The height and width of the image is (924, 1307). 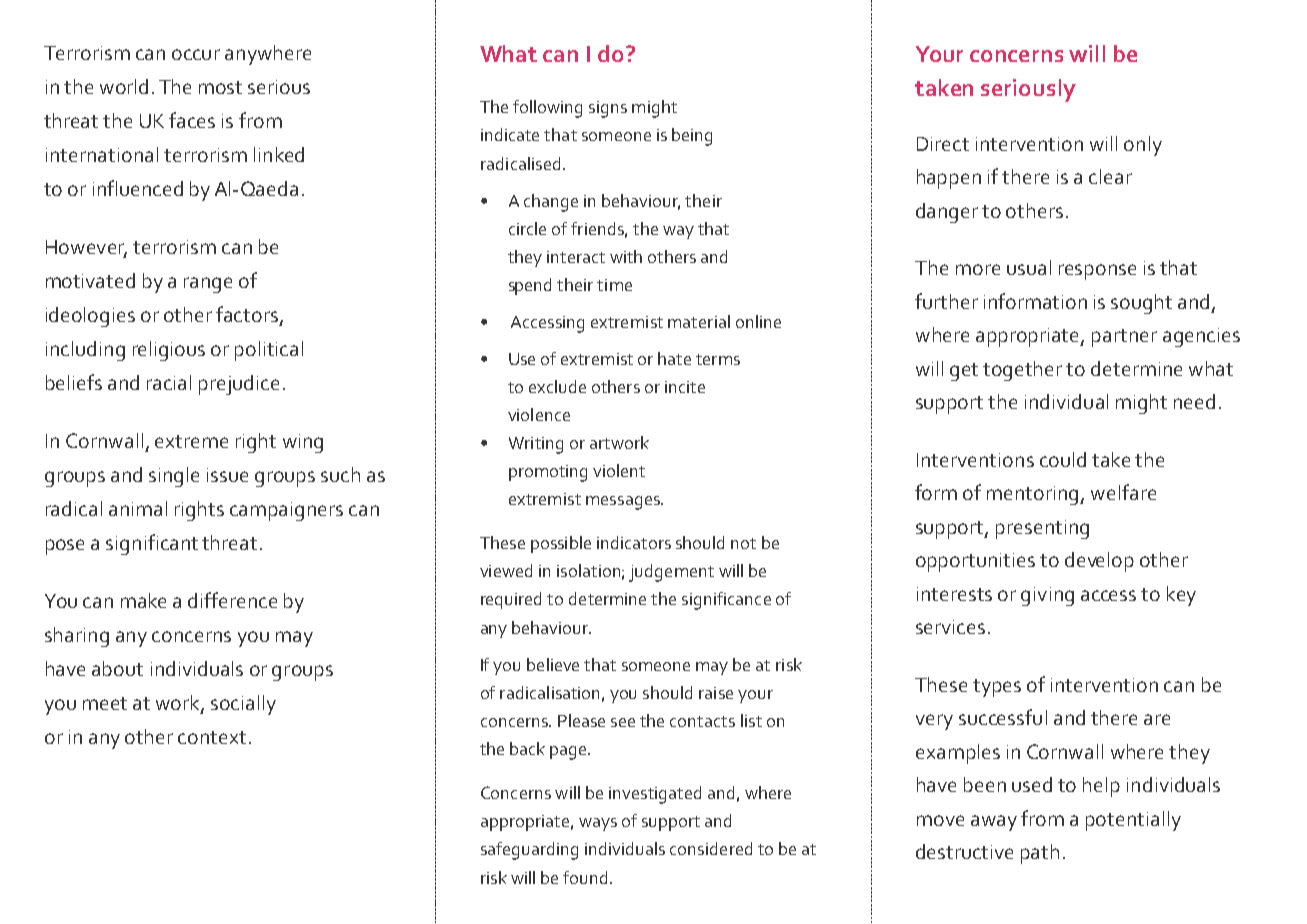 What do you see at coordinates (1143, 146) in the image?
I see `only` at bounding box center [1143, 146].
